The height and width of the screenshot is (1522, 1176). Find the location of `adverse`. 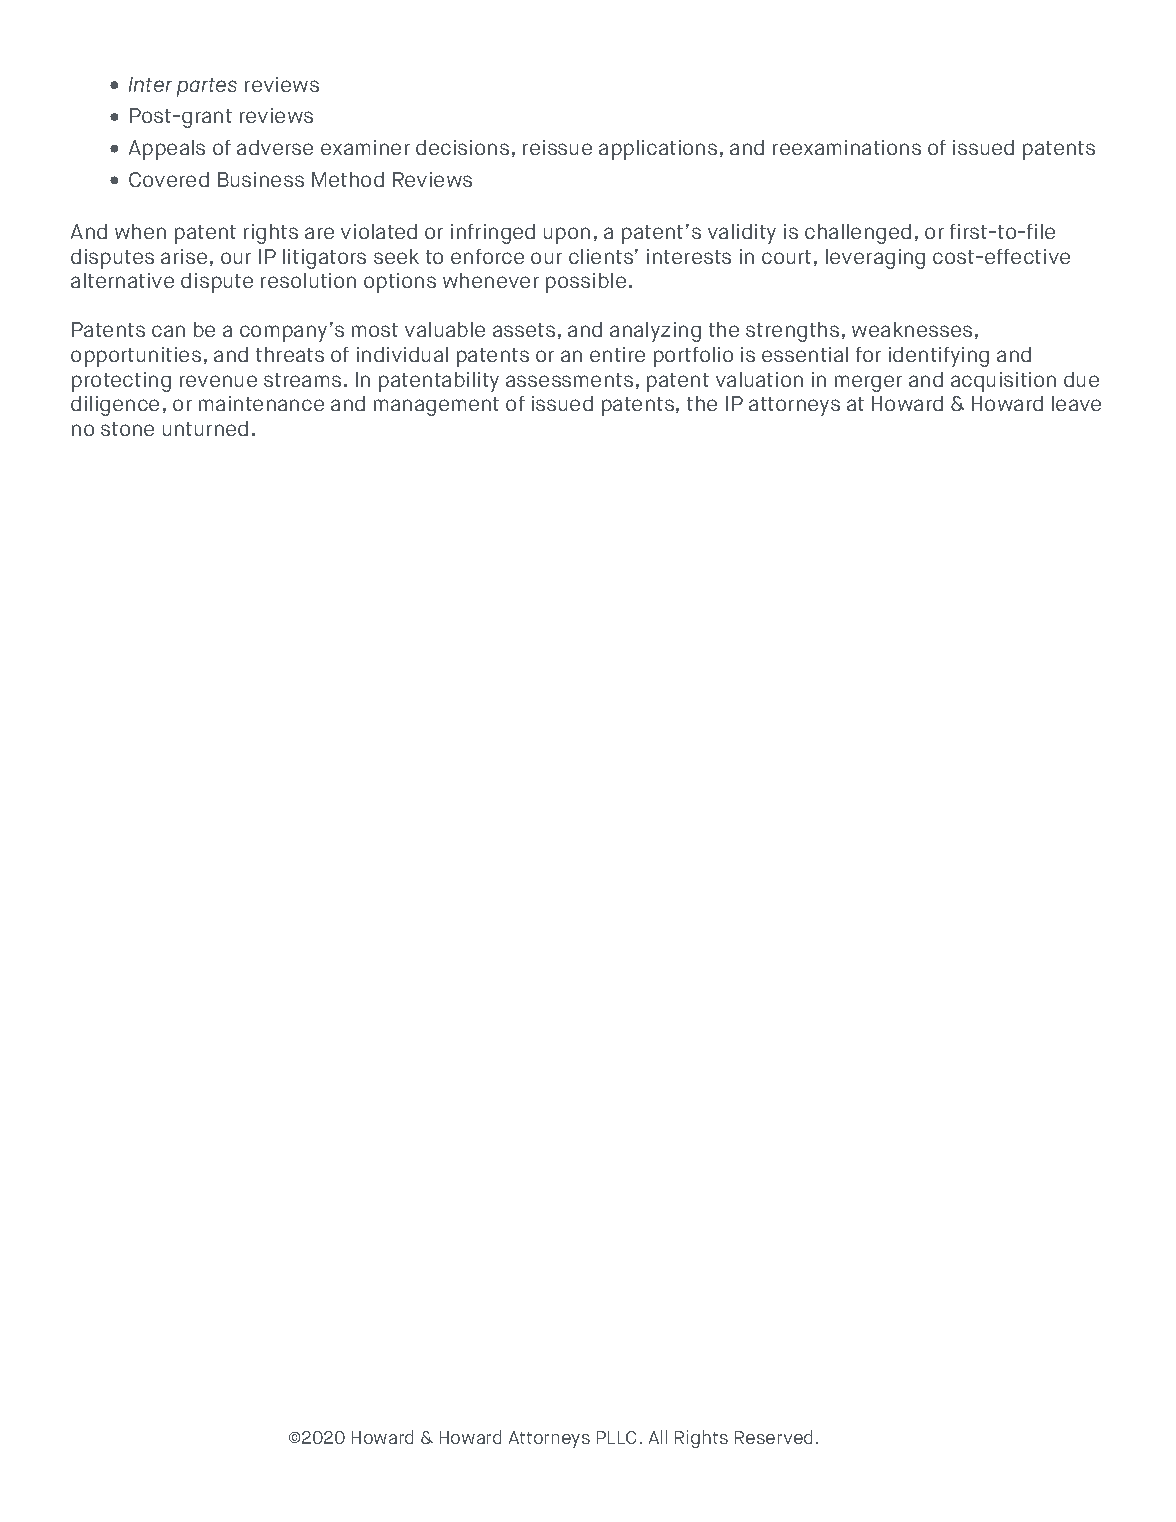

adverse is located at coordinates (275, 147).
